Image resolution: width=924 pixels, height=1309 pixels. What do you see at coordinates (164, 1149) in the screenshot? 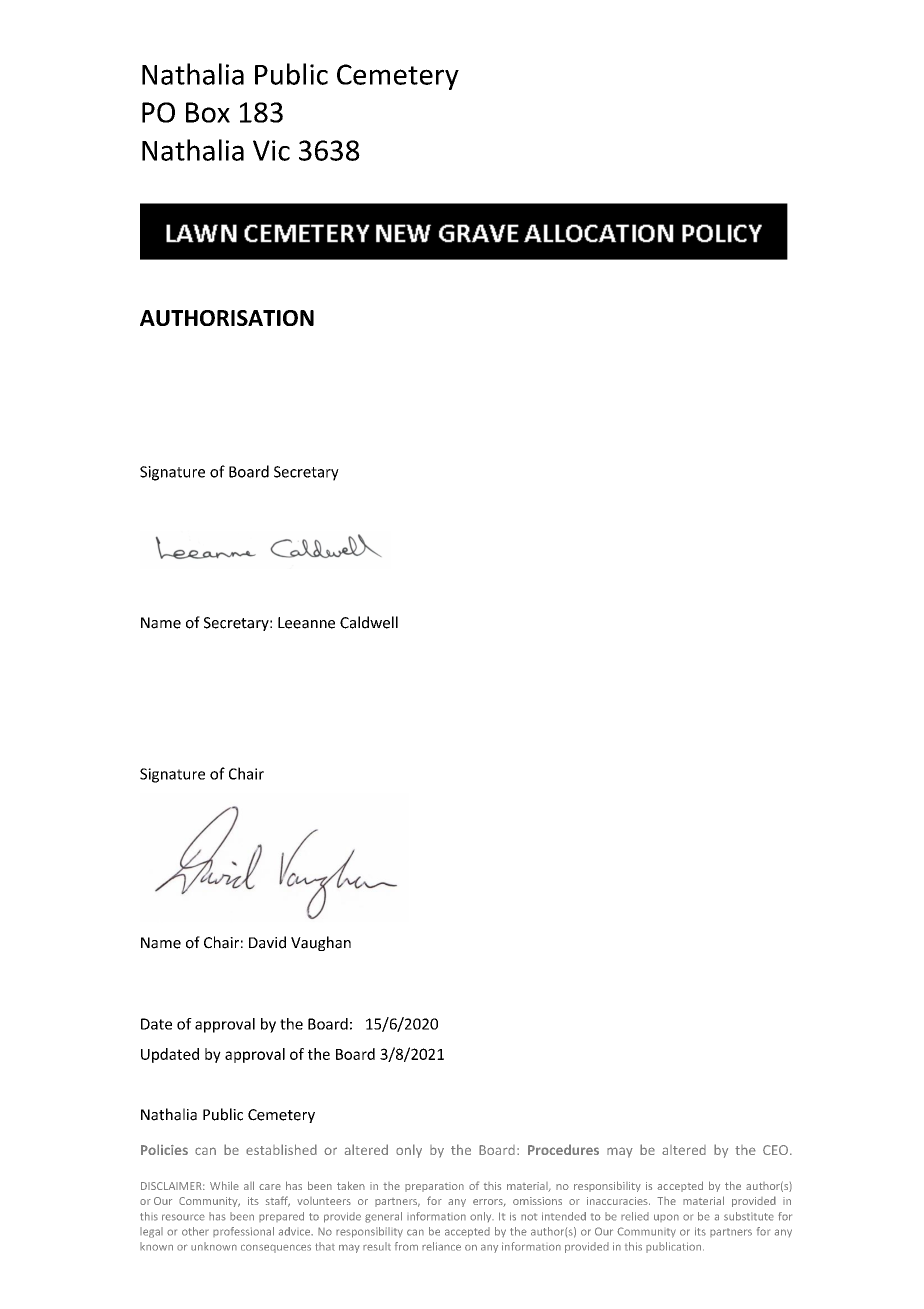
I see `Policies` at bounding box center [164, 1149].
